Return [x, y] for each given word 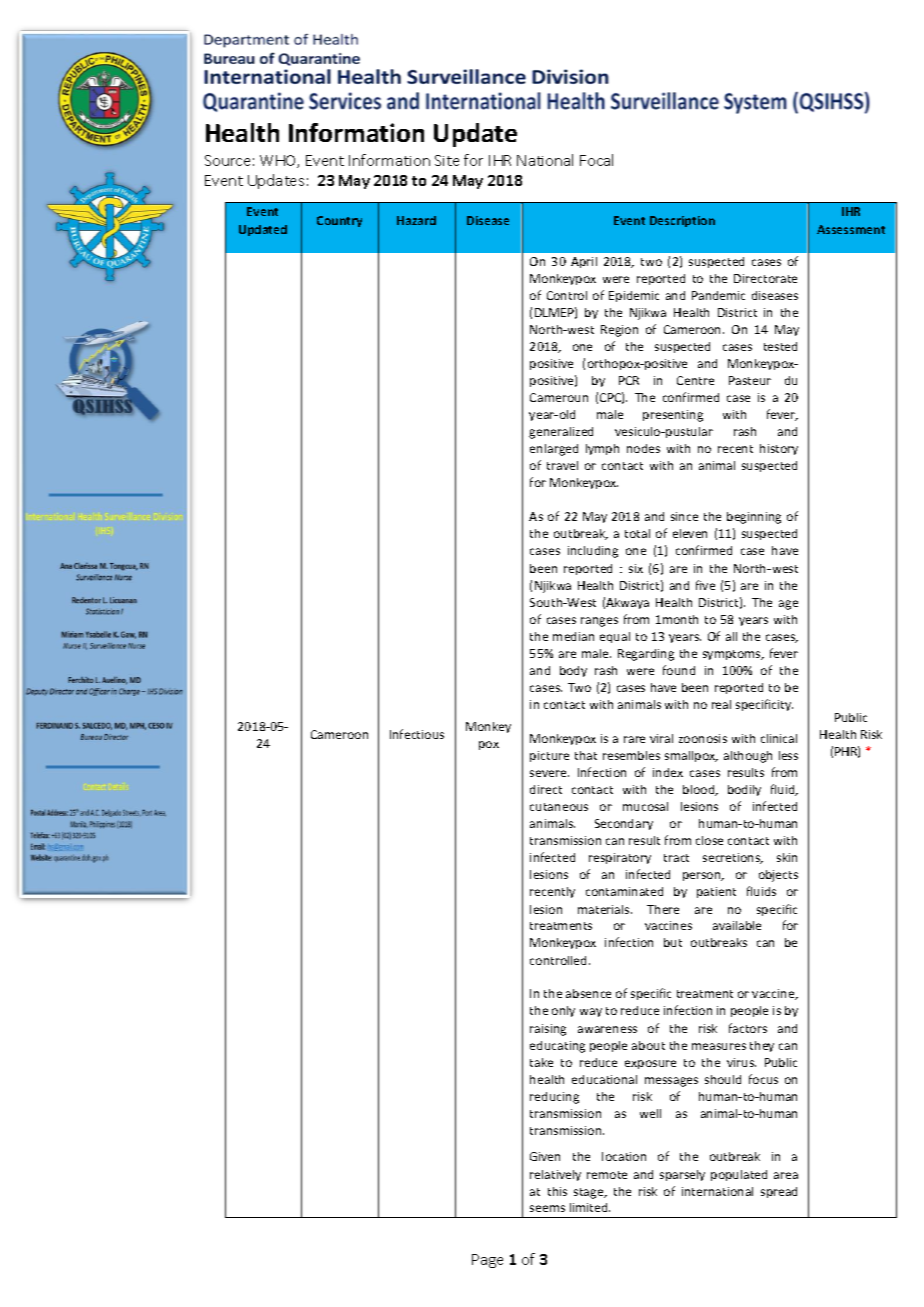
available [737, 925]
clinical [779, 738]
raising [548, 1030]
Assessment [851, 229]
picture [549, 756]
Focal [596, 160]
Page [487, 1261]
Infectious [417, 734]
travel [562, 465]
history [779, 449]
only [563, 1011]
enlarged [554, 450]
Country [339, 221]
